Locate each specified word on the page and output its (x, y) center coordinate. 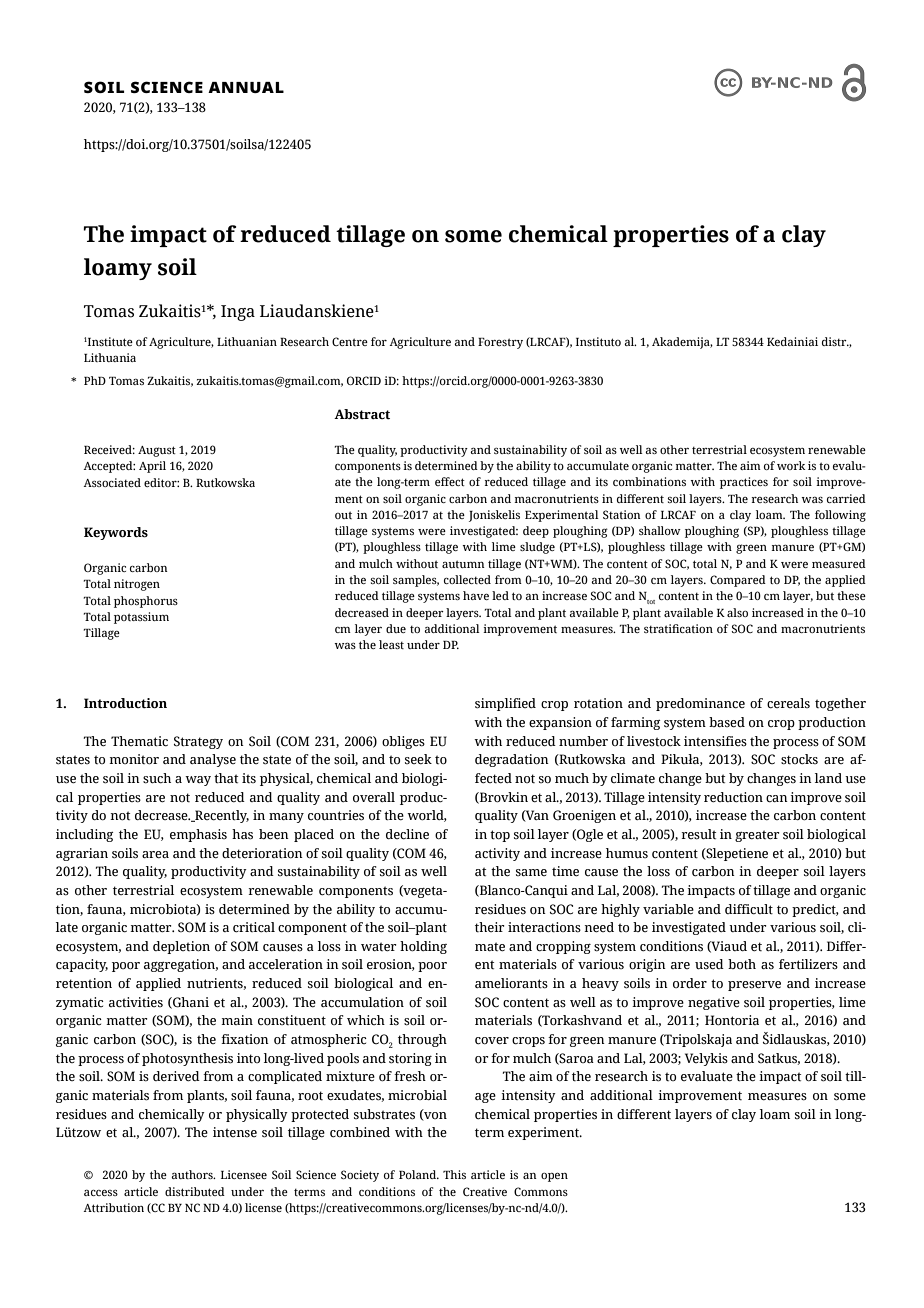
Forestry (500, 343)
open (554, 1177)
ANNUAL (246, 87)
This (454, 1174)
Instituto (598, 341)
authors (193, 1174)
